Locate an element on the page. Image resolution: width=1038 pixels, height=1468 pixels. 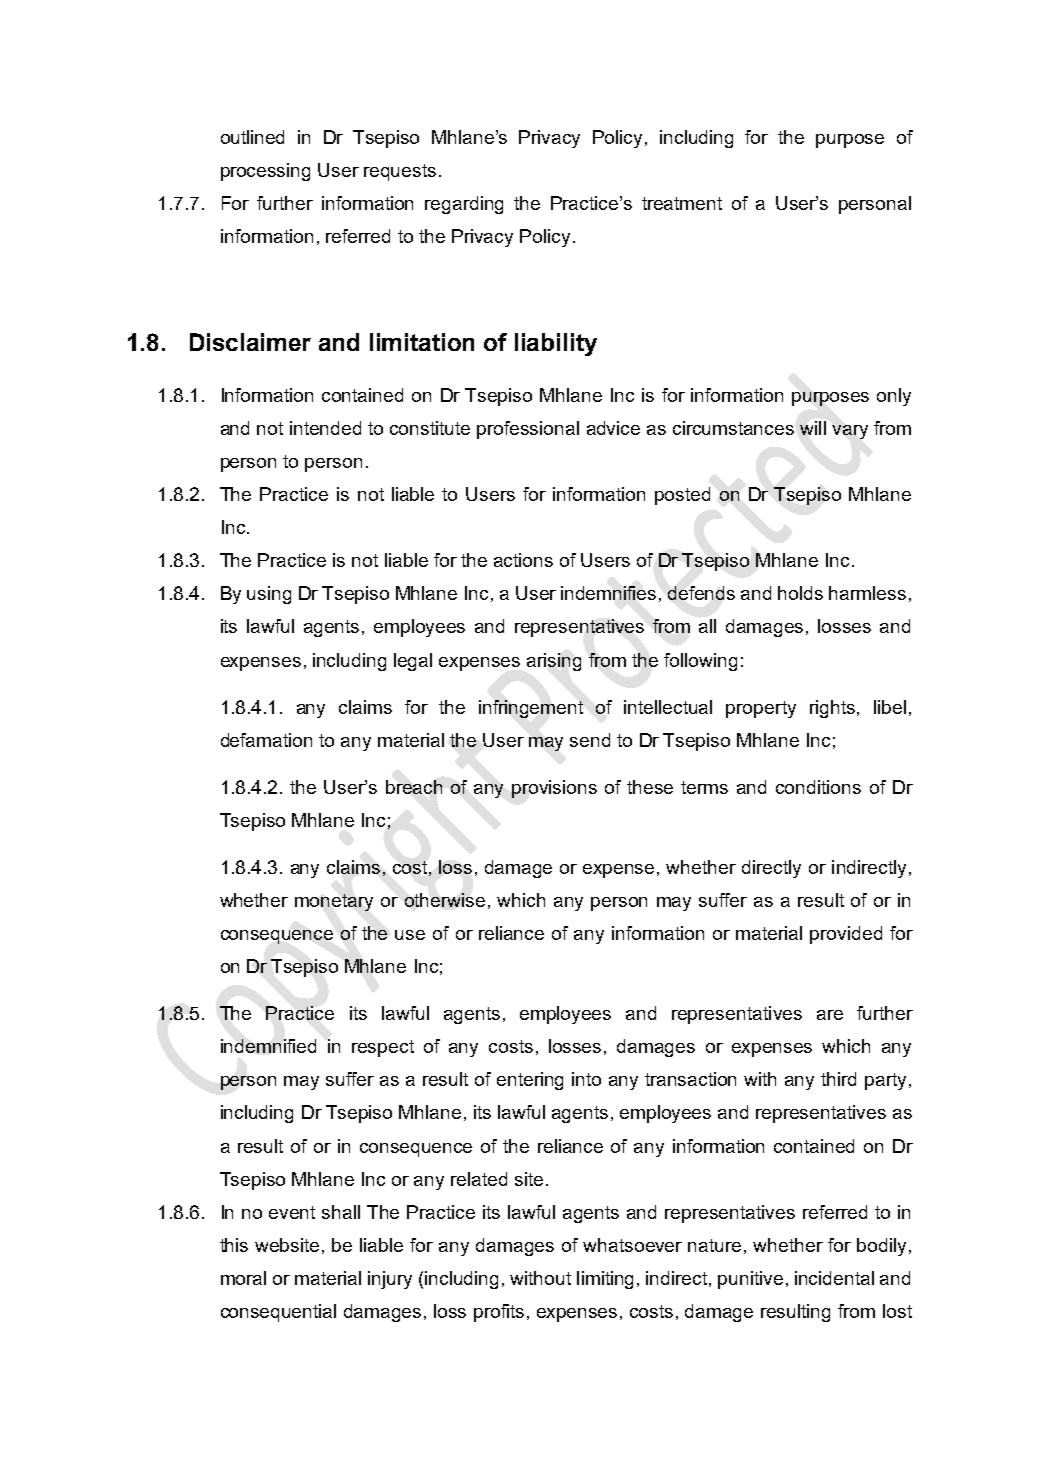
limiting is located at coordinates (605, 1280).
